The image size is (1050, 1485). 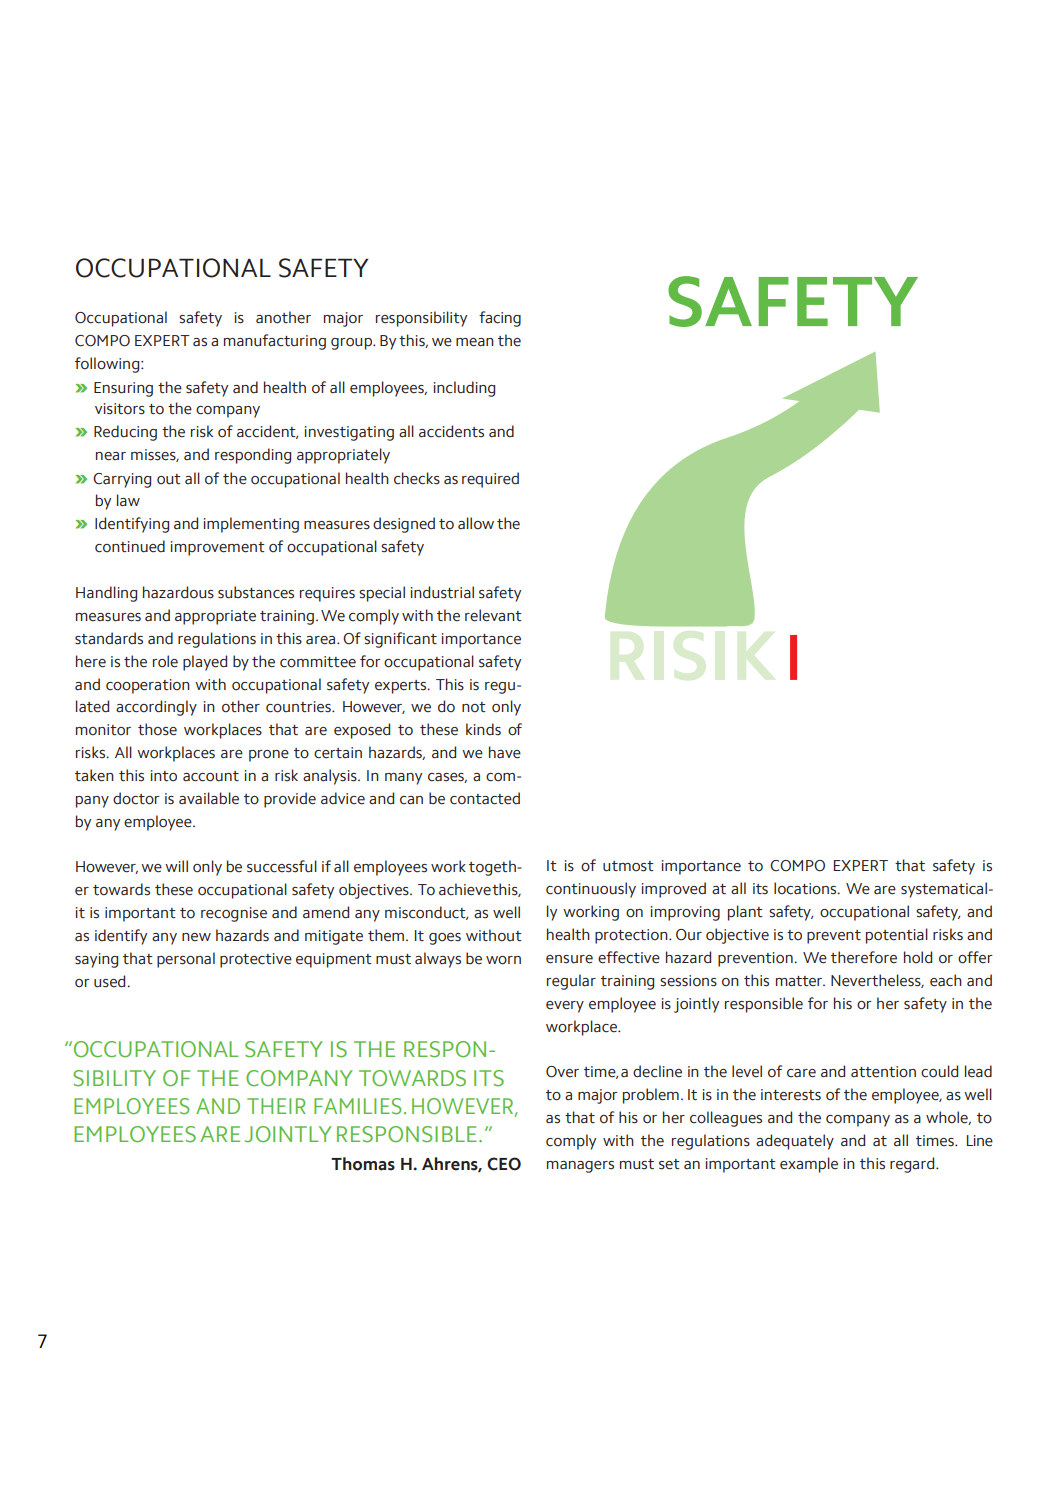 I want to click on THEIR, so click(x=276, y=1106).
